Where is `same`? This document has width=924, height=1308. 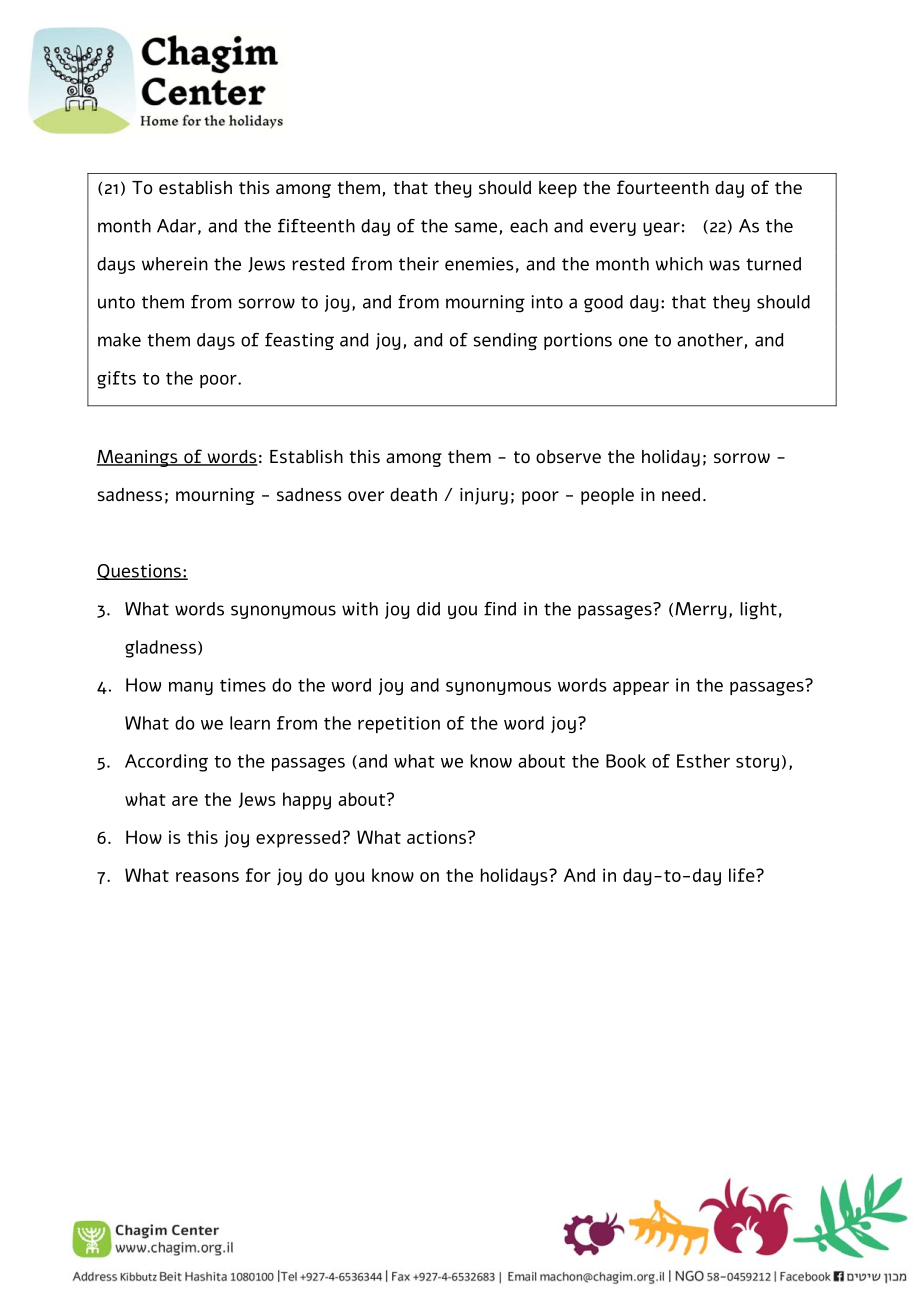 same is located at coordinates (476, 227).
